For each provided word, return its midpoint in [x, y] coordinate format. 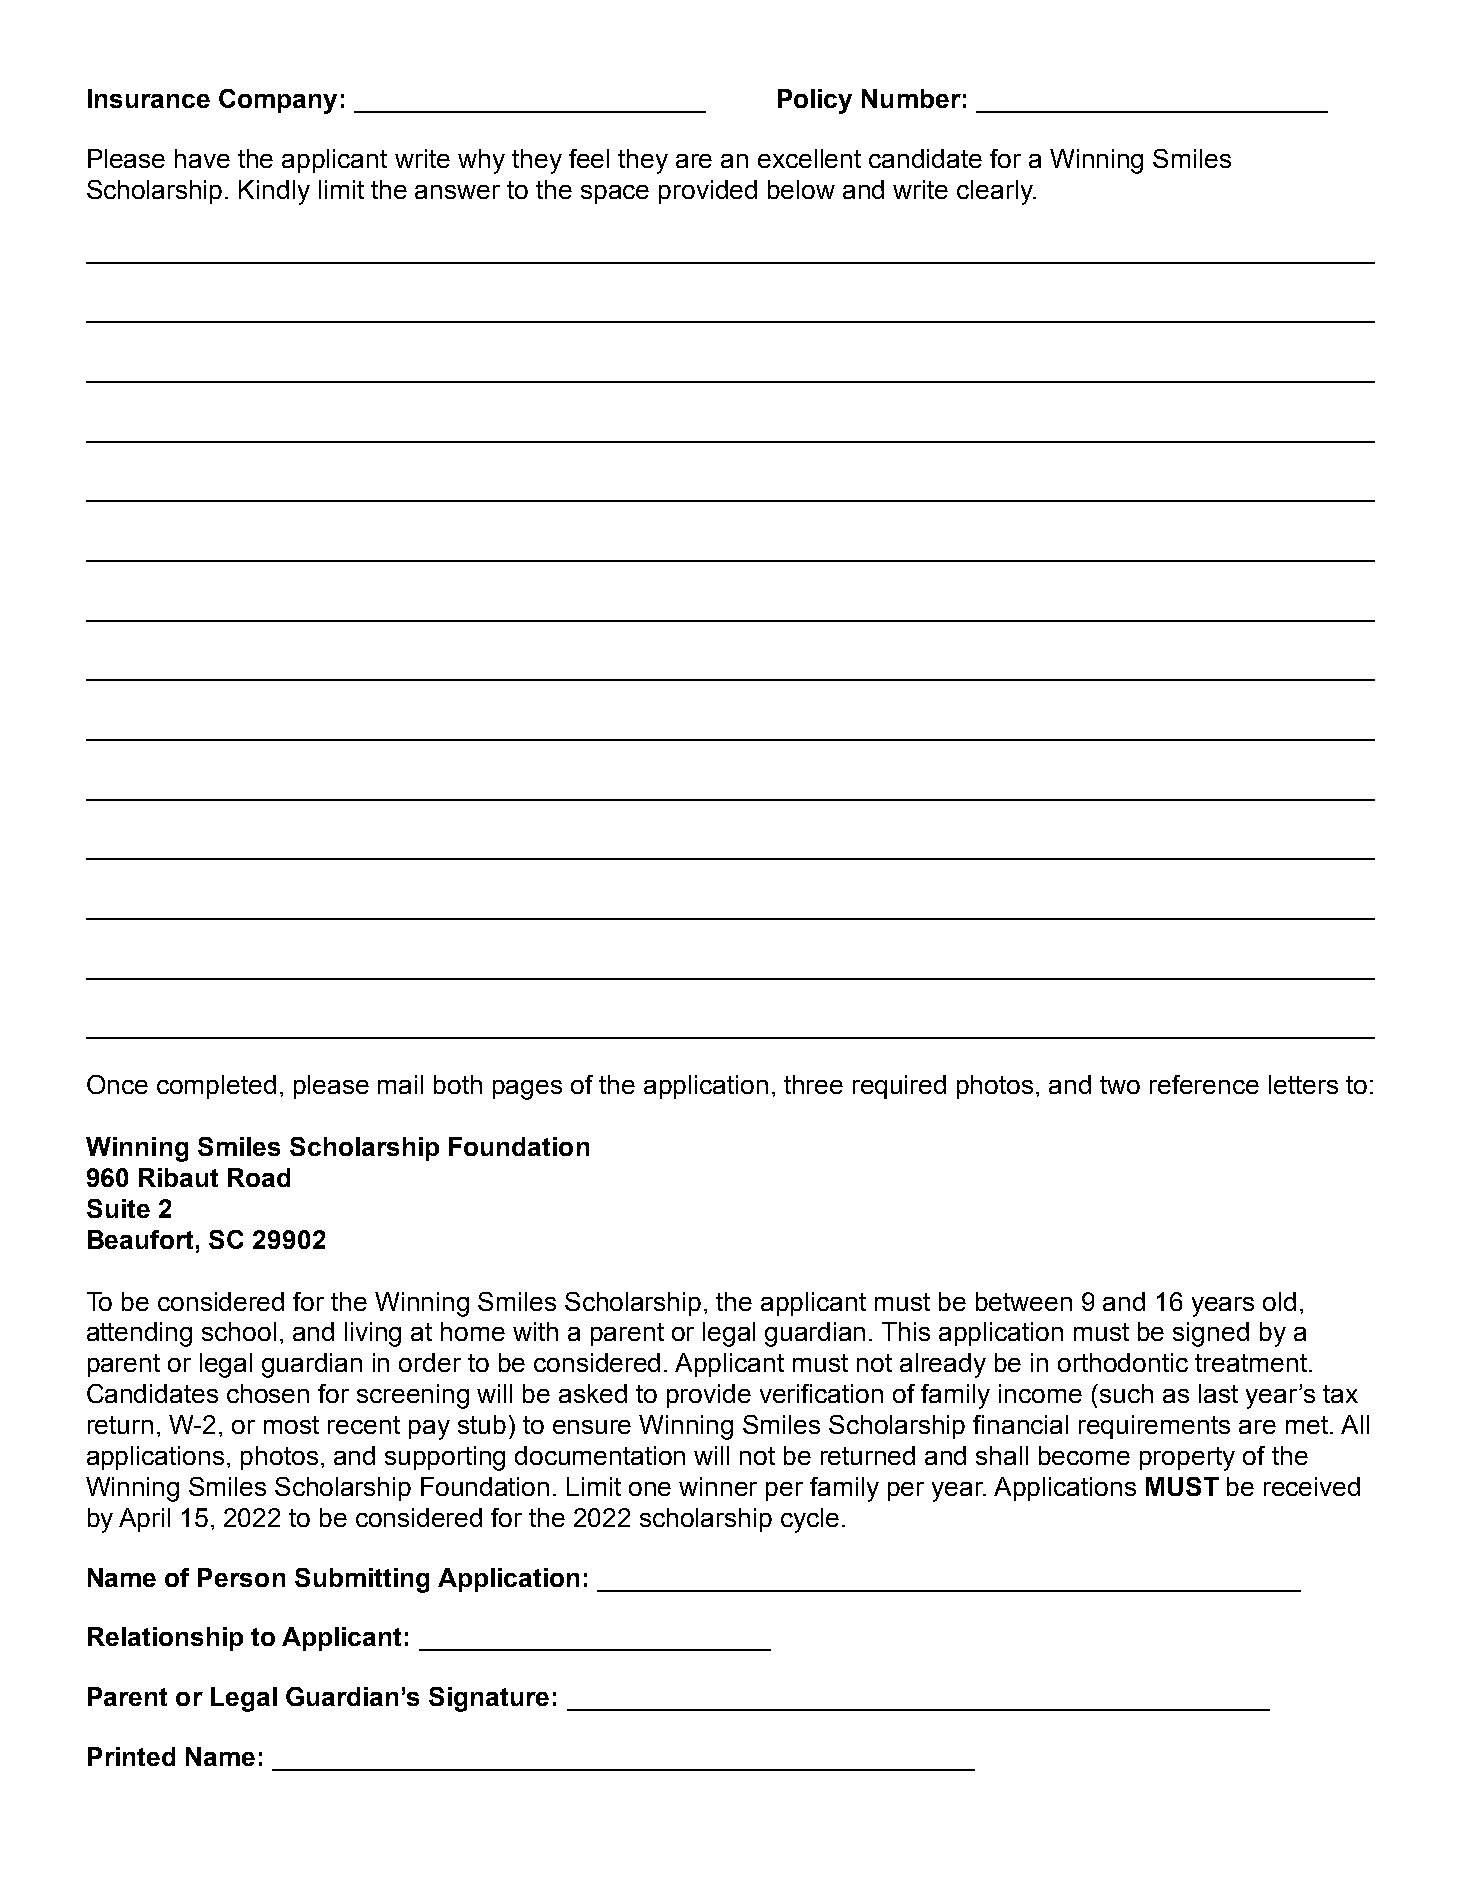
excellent [809, 158]
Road [259, 1177]
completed [216, 1087]
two [1120, 1085]
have [202, 158]
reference [1204, 1084]
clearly [996, 192]
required [899, 1087]
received [1312, 1486]
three [813, 1084]
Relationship [165, 1639]
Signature [489, 1699]
